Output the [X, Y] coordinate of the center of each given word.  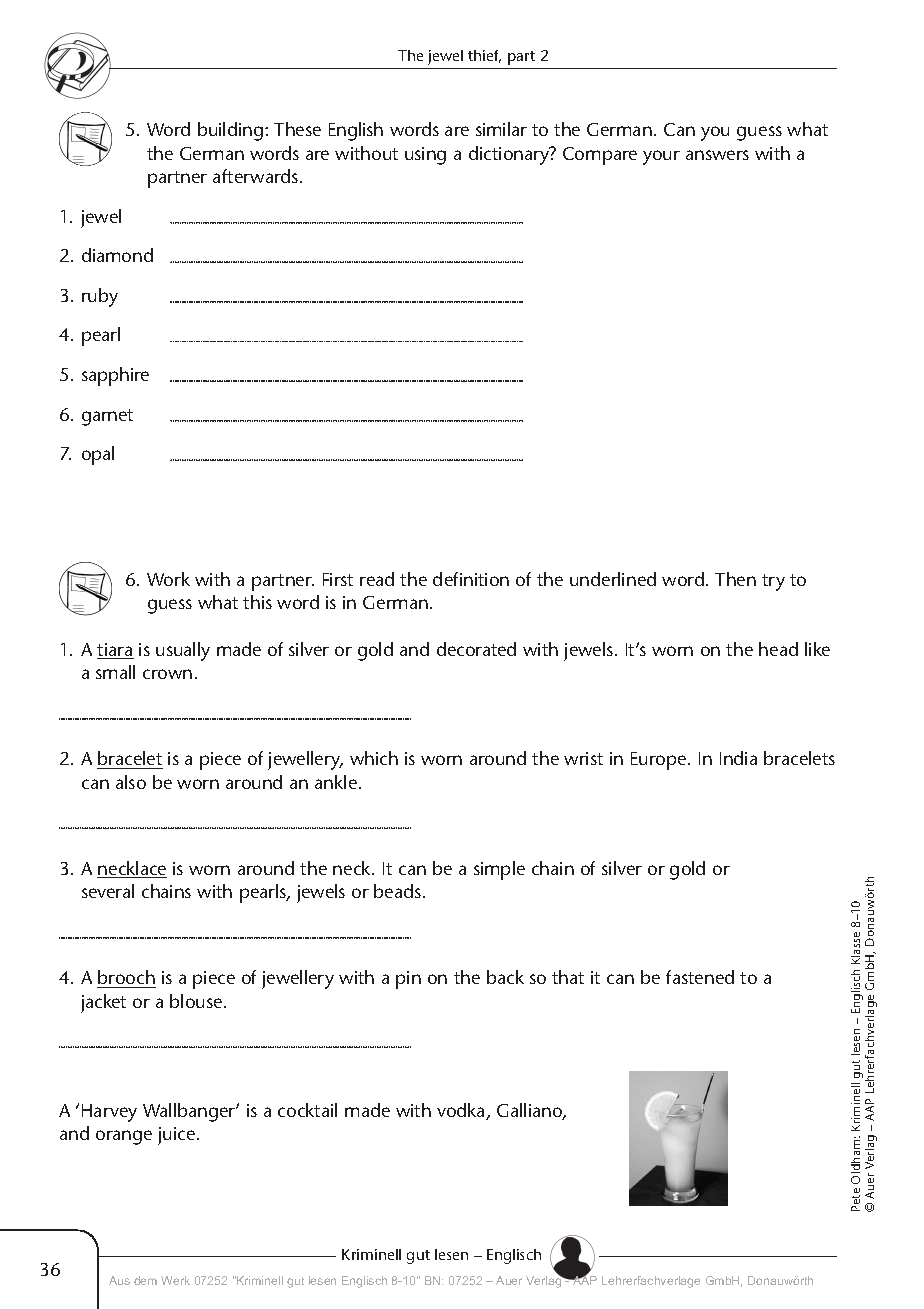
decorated [476, 649]
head [778, 649]
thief [484, 56]
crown [167, 674]
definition [471, 579]
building [232, 131]
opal [98, 455]
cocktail [307, 1110]
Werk [175, 1280]
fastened [700, 977]
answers [717, 155]
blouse [197, 1001]
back [505, 977]
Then [735, 579]
